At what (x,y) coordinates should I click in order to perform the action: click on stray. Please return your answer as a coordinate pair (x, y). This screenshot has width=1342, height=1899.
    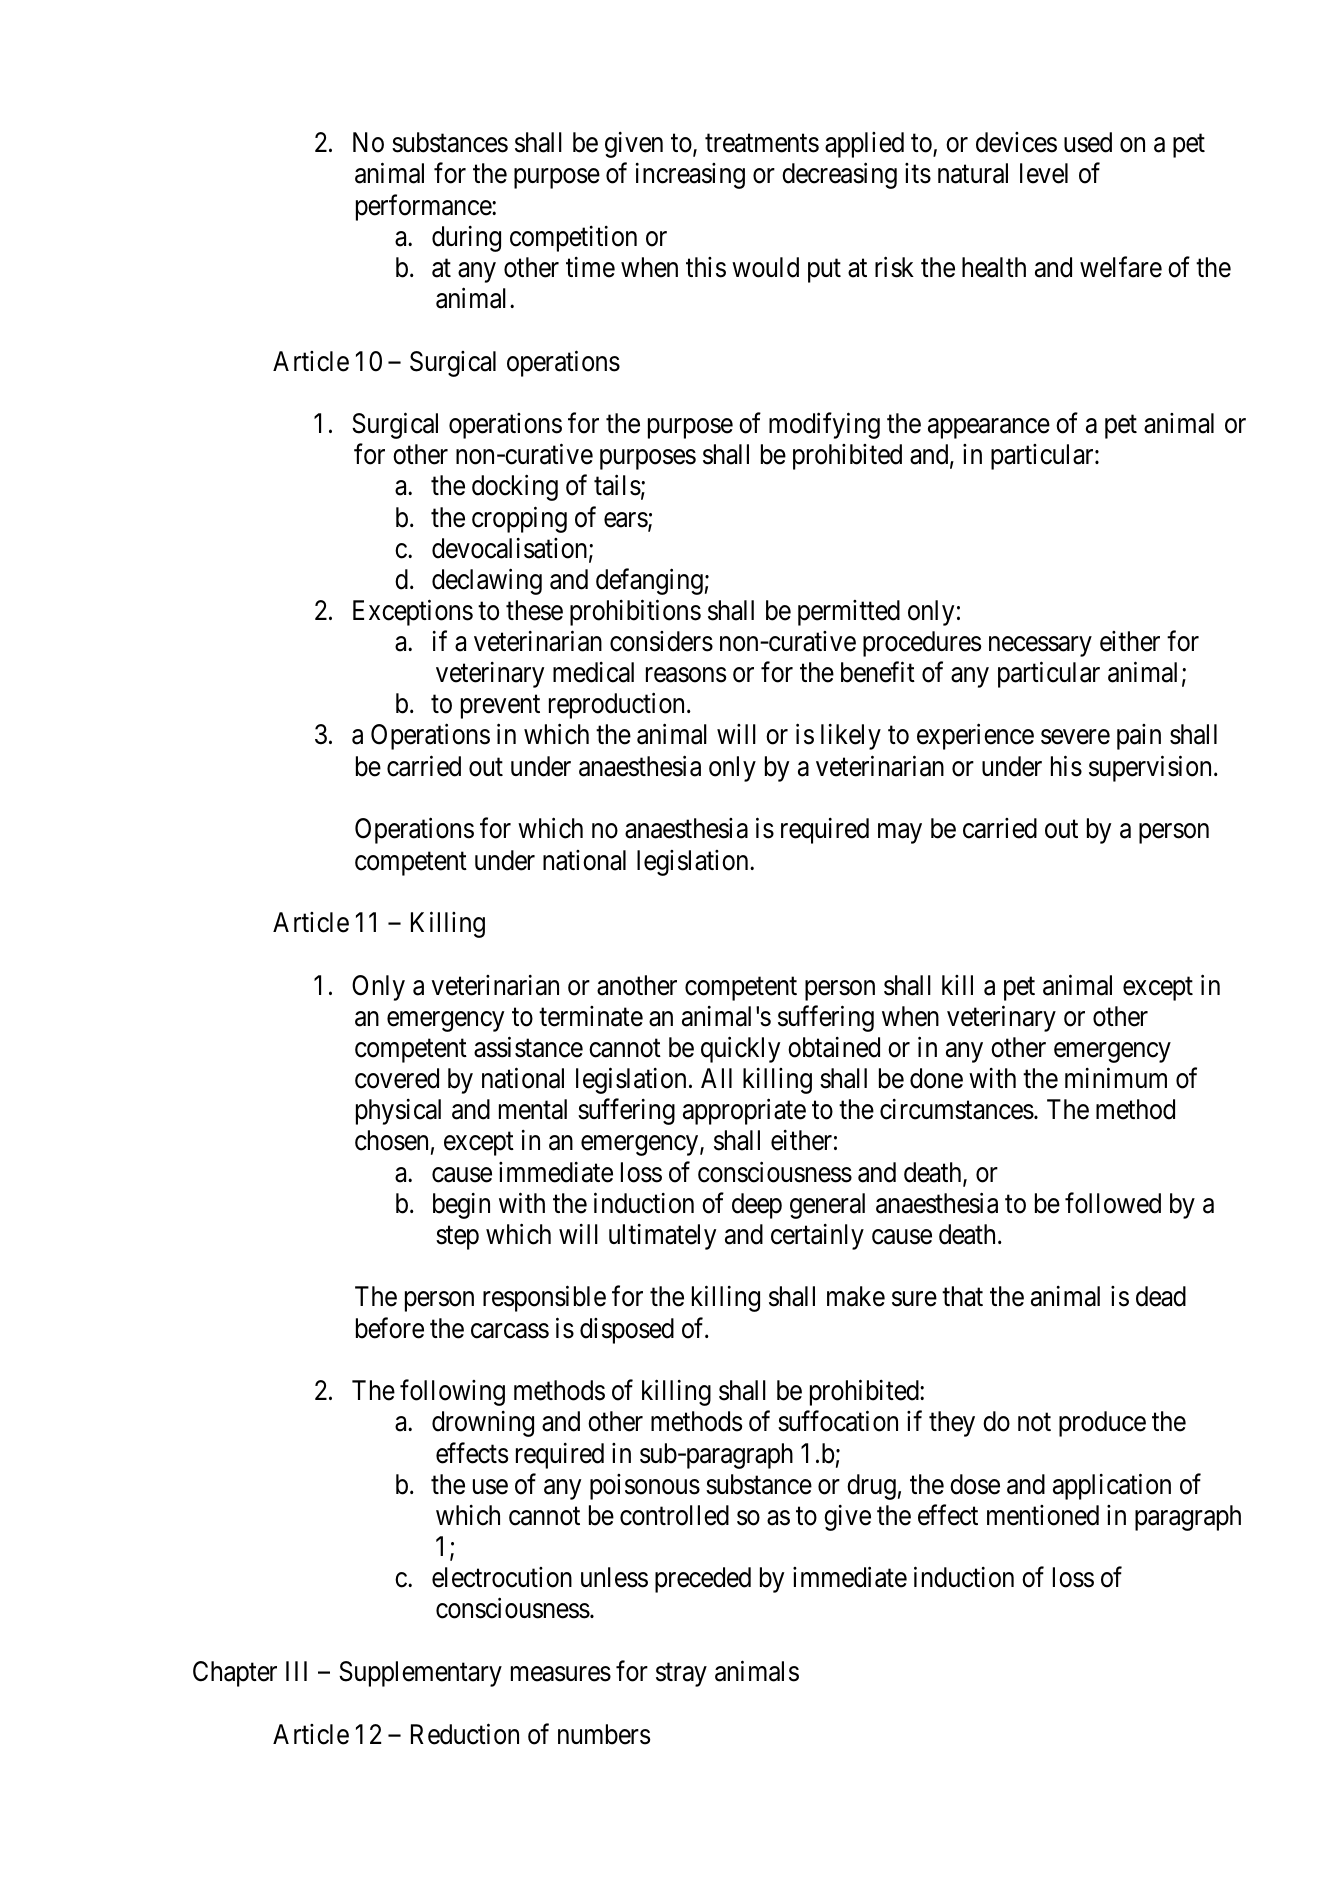
    Looking at the image, I should click on (681, 1675).
